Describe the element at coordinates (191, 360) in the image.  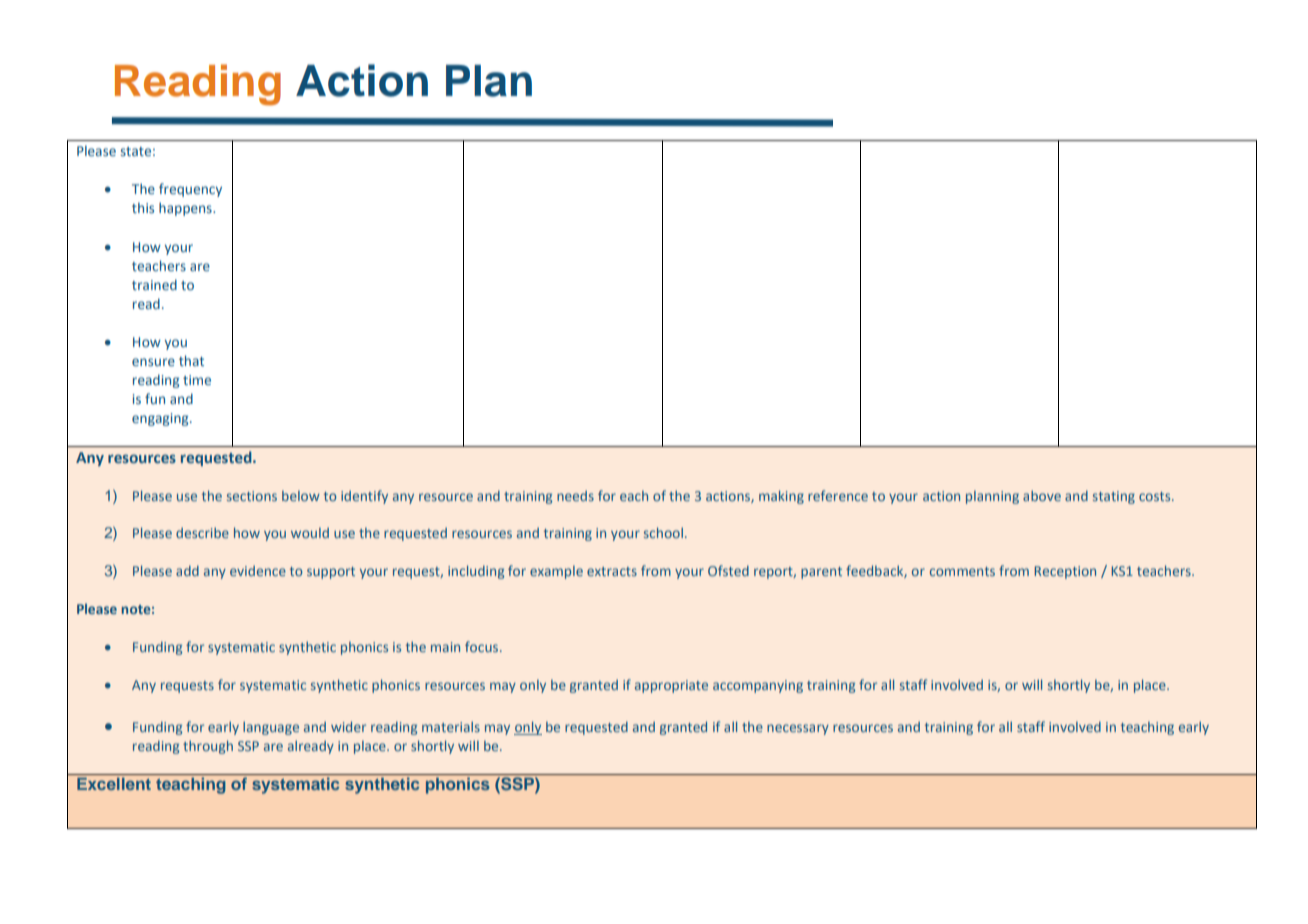
I see `that` at that location.
